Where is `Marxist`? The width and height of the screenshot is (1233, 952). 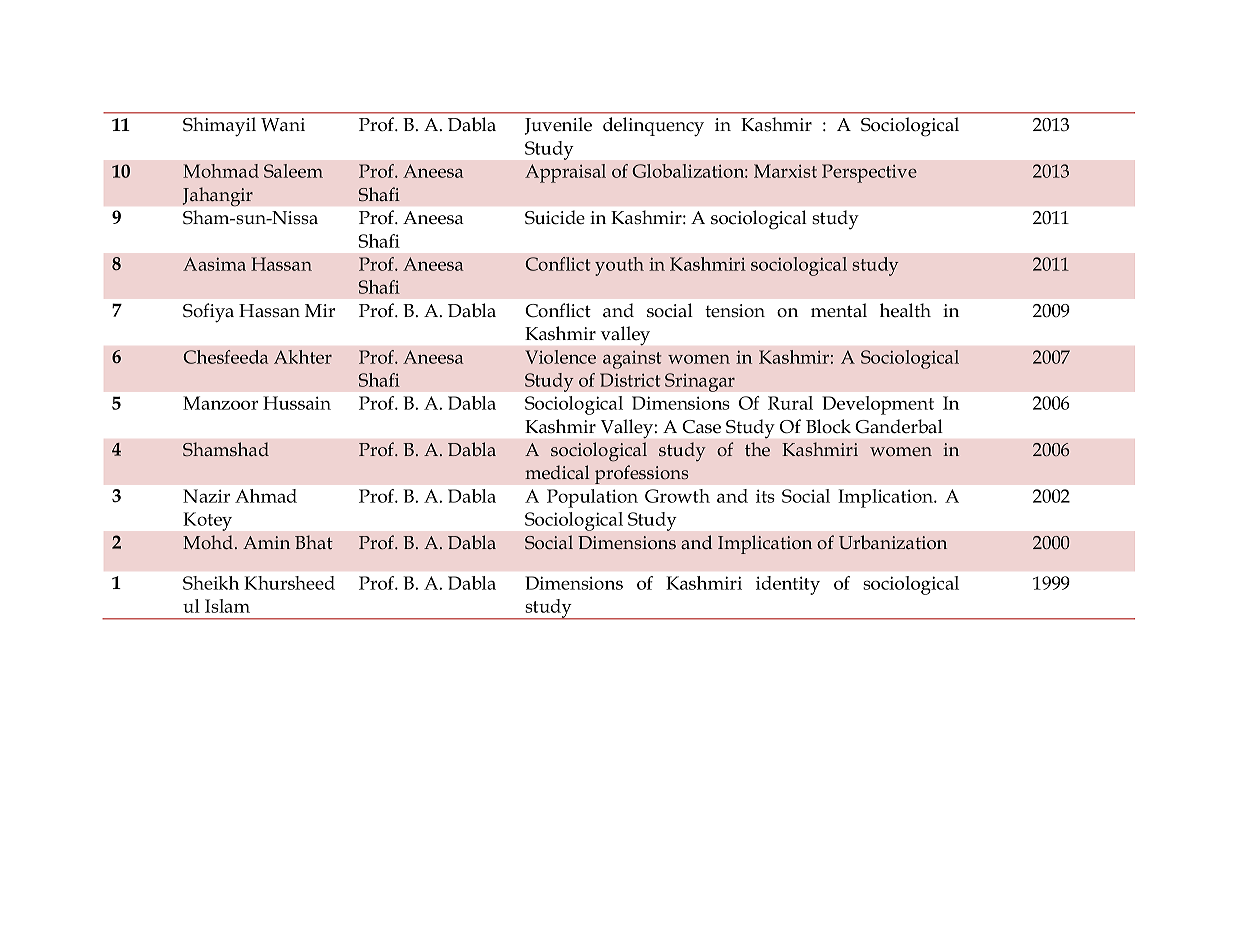 Marxist is located at coordinates (785, 171).
